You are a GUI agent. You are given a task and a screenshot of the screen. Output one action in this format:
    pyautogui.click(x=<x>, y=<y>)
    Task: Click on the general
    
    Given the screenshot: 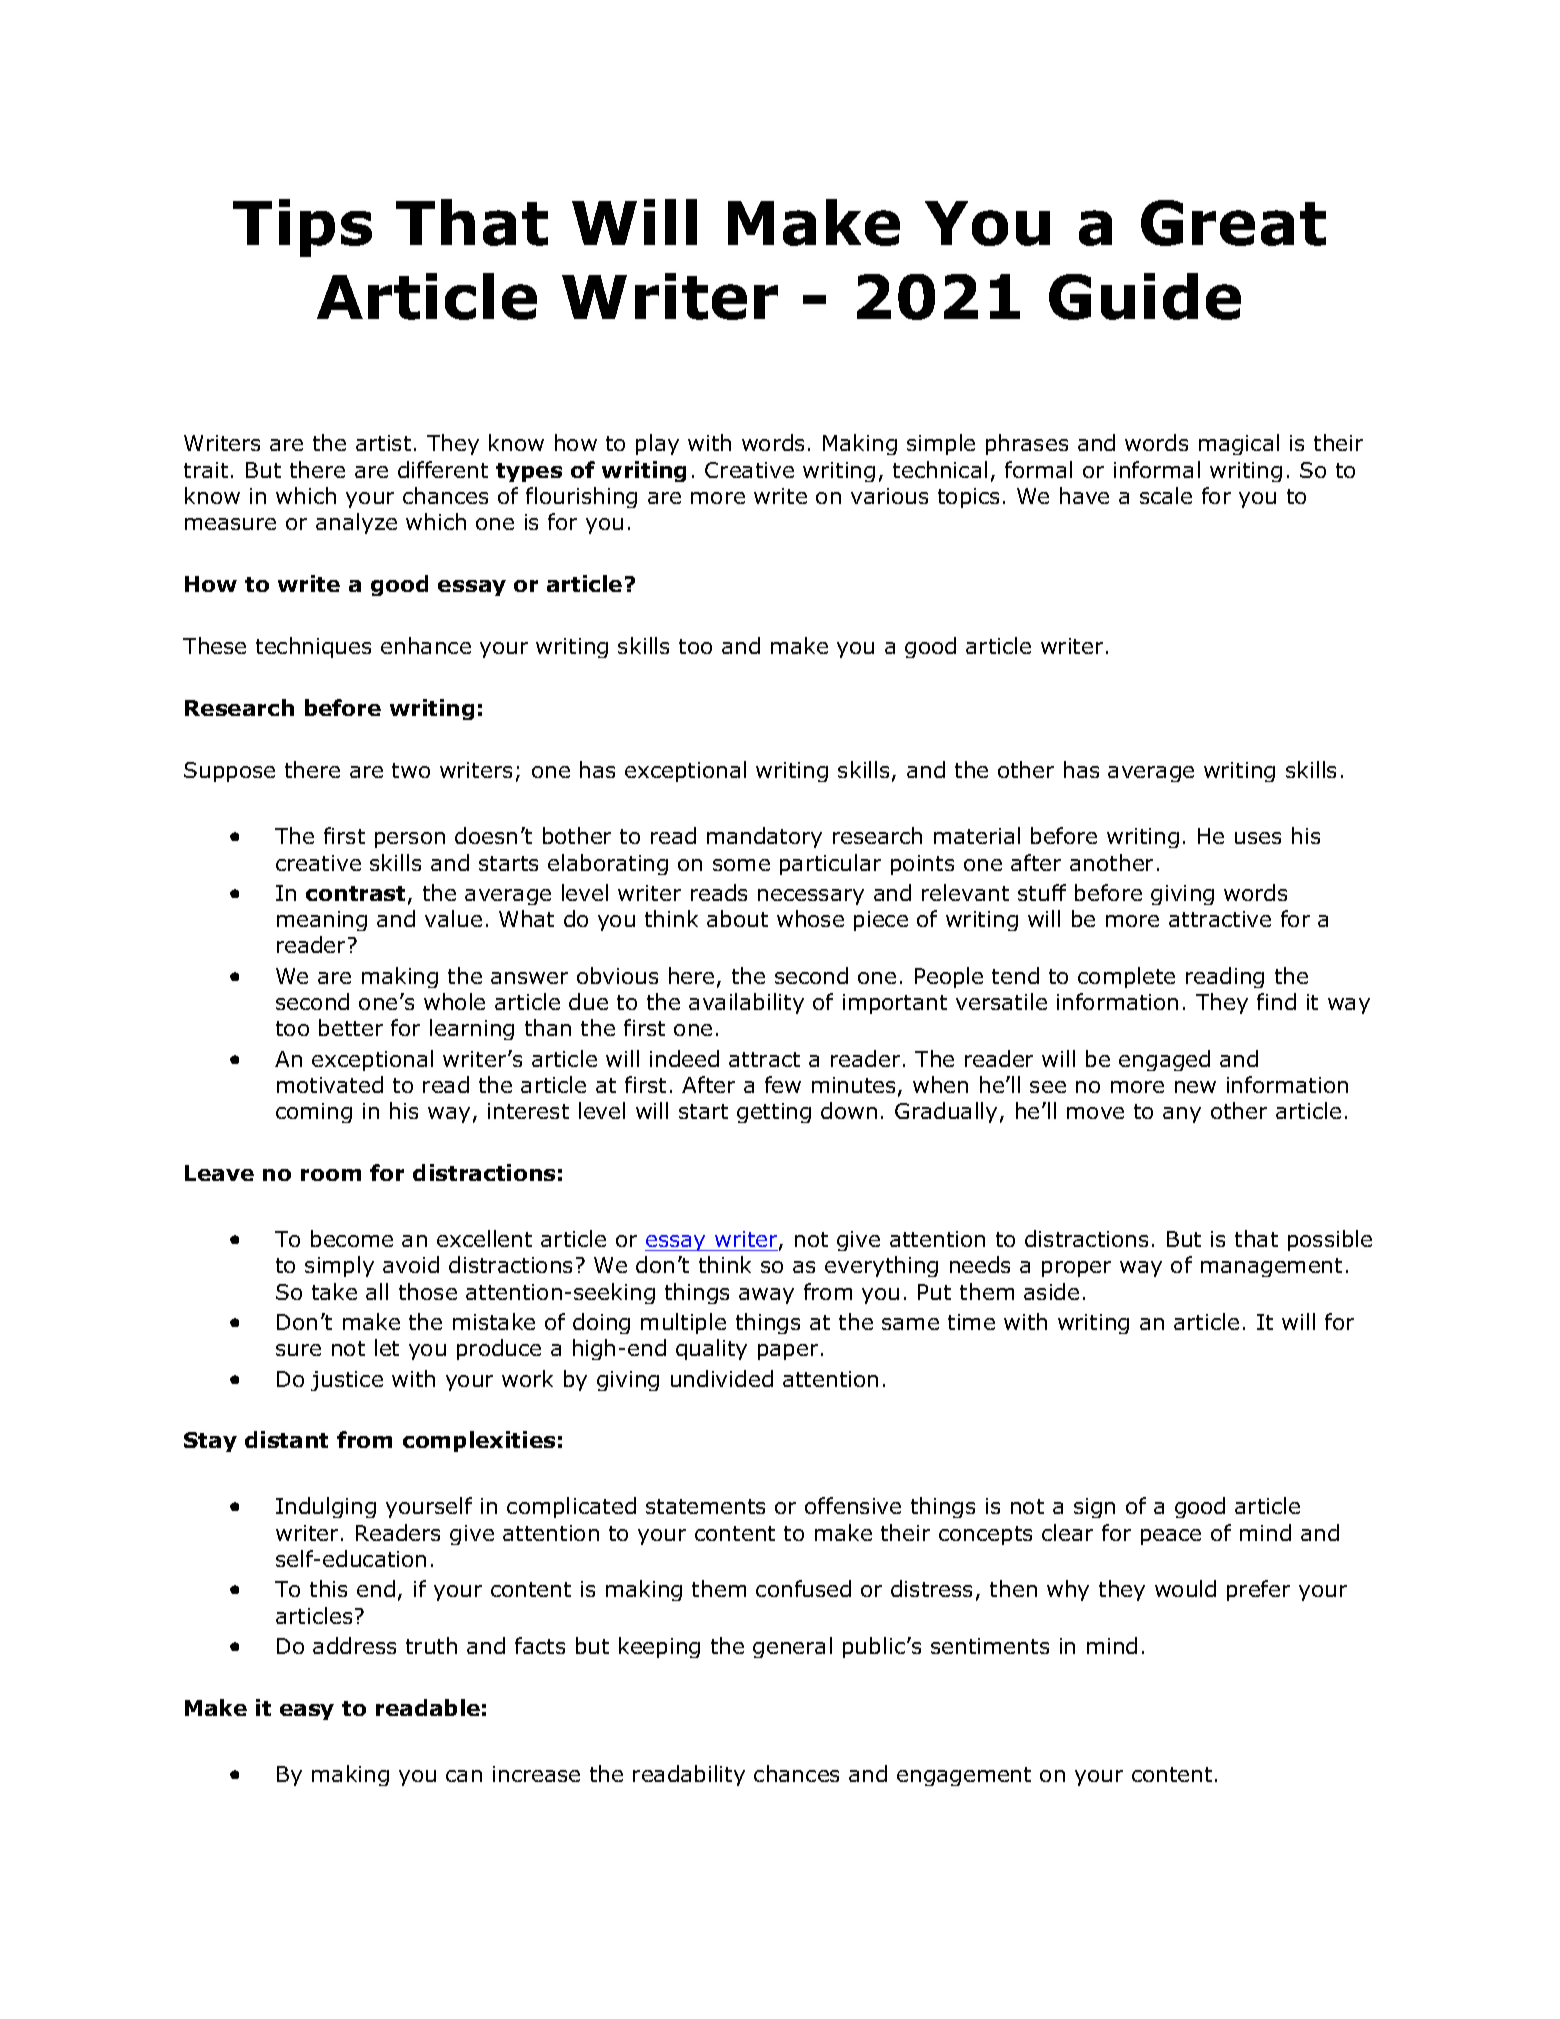 What is the action you would take?
    pyautogui.click(x=792, y=1647)
